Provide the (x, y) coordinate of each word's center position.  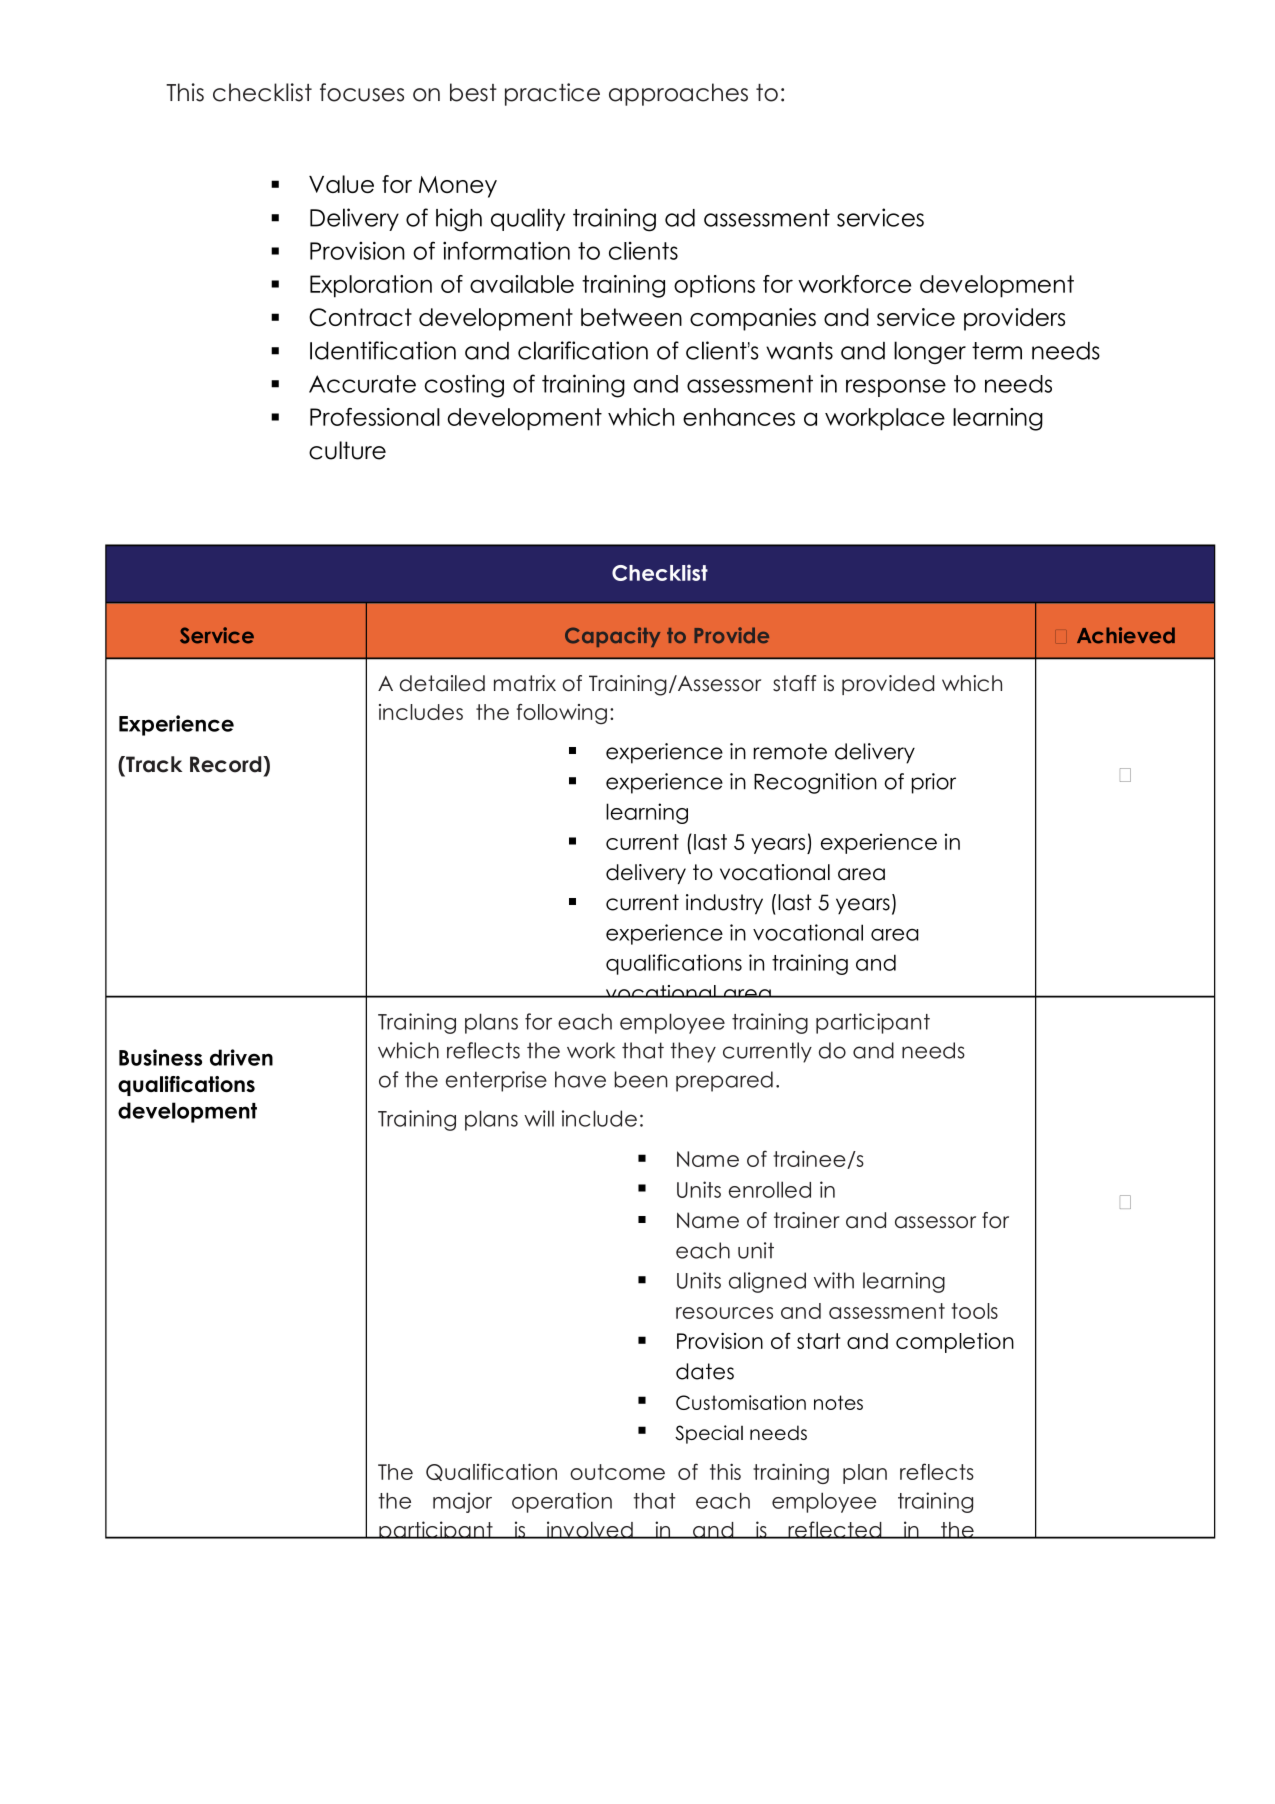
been (641, 1079)
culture (347, 450)
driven (241, 1057)
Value (341, 184)
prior (934, 783)
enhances (739, 417)
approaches (678, 94)
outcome (617, 1472)
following (562, 714)
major (462, 1502)
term (997, 351)
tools (975, 1311)
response (896, 388)
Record (227, 764)
